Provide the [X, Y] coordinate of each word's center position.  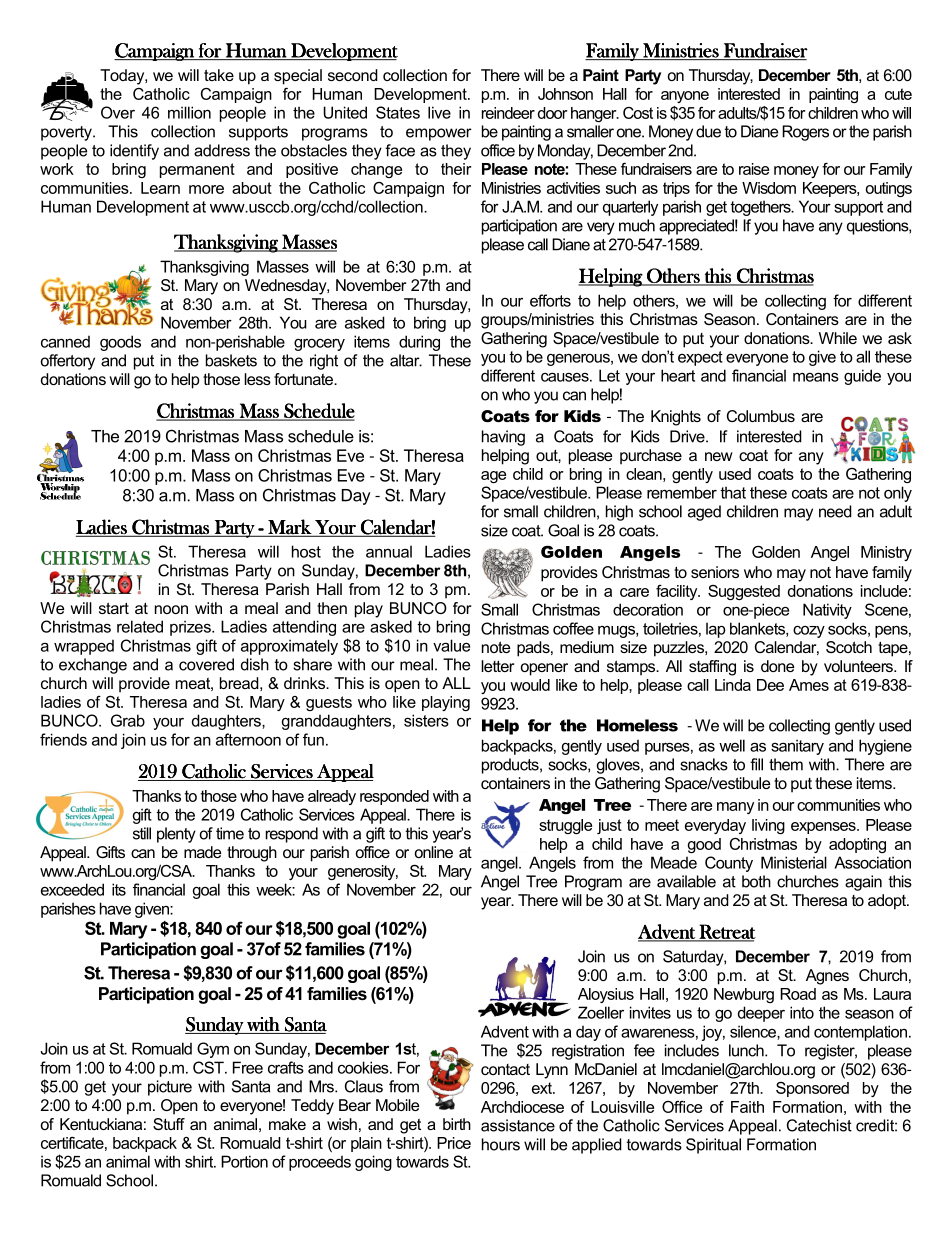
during [419, 343]
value [451, 645]
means [816, 377]
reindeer [508, 113]
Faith [747, 1107]
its [119, 889]
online [434, 852]
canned [65, 341]
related [140, 626]
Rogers [805, 133]
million [189, 112]
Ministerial [794, 862]
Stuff [169, 1124]
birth [457, 1124]
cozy [809, 632]
